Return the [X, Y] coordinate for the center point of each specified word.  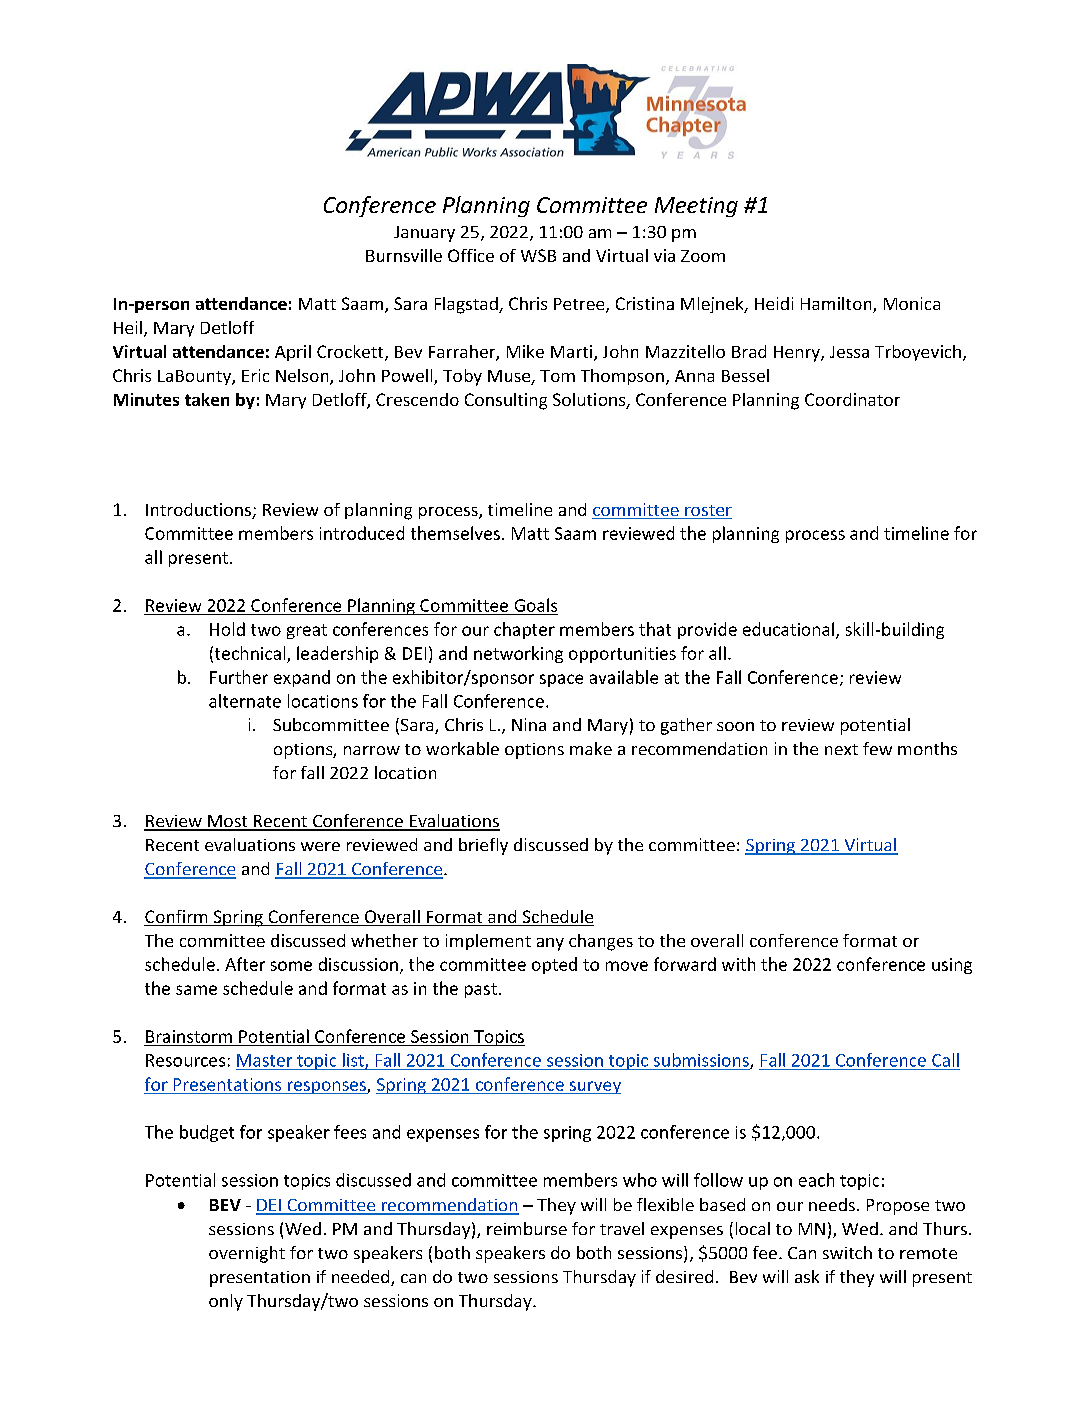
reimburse [527, 1228]
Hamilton [837, 305]
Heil [128, 327]
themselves [457, 533]
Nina [529, 724]
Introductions [199, 511]
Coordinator [852, 399]
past [481, 990]
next [841, 749]
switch [847, 1252]
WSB [538, 255]
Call [945, 1060]
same [196, 990]
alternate [245, 701]
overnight [247, 1254]
